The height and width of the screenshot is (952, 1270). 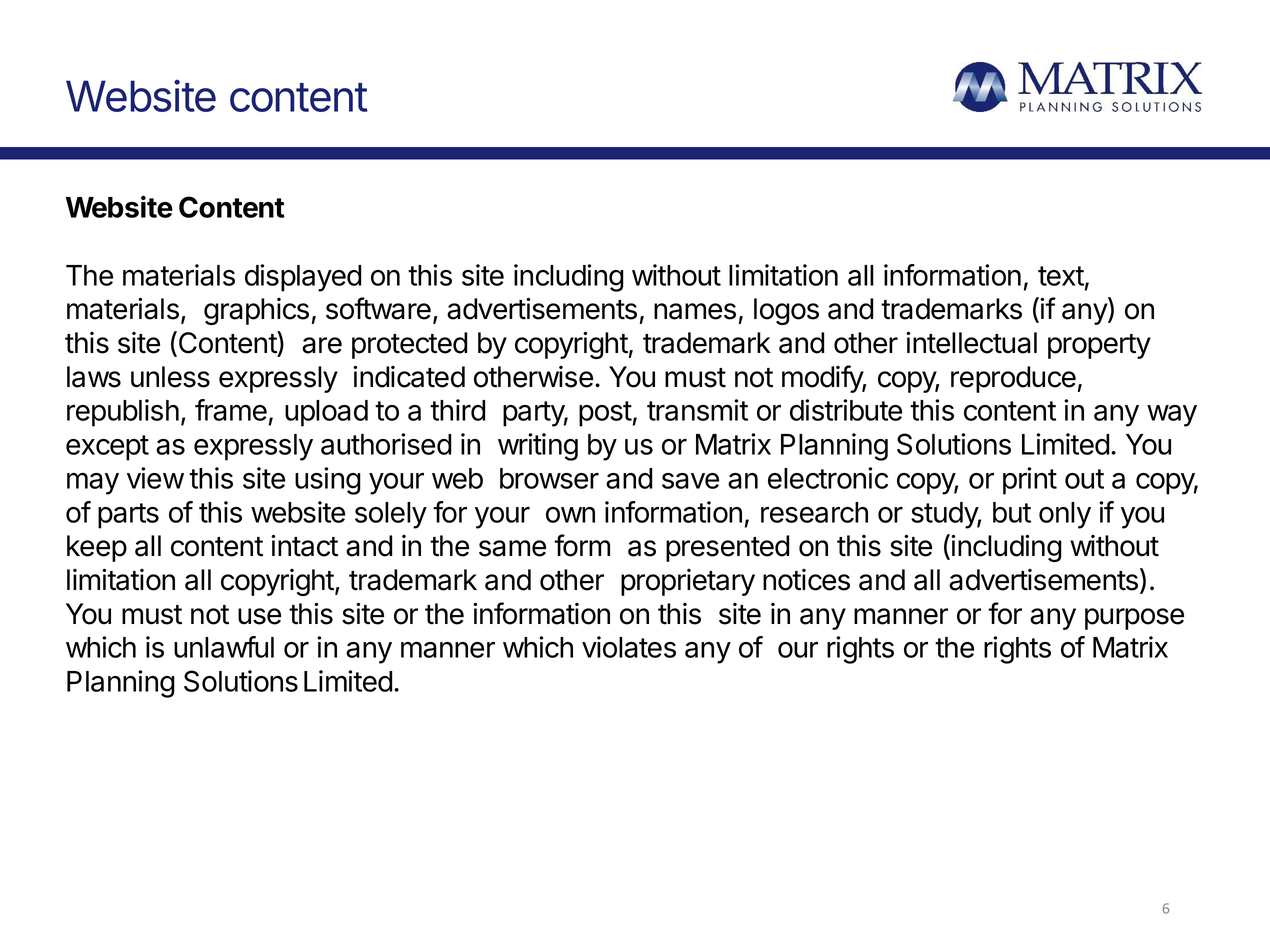 What do you see at coordinates (231, 410) in the screenshot?
I see `frame` at bounding box center [231, 410].
